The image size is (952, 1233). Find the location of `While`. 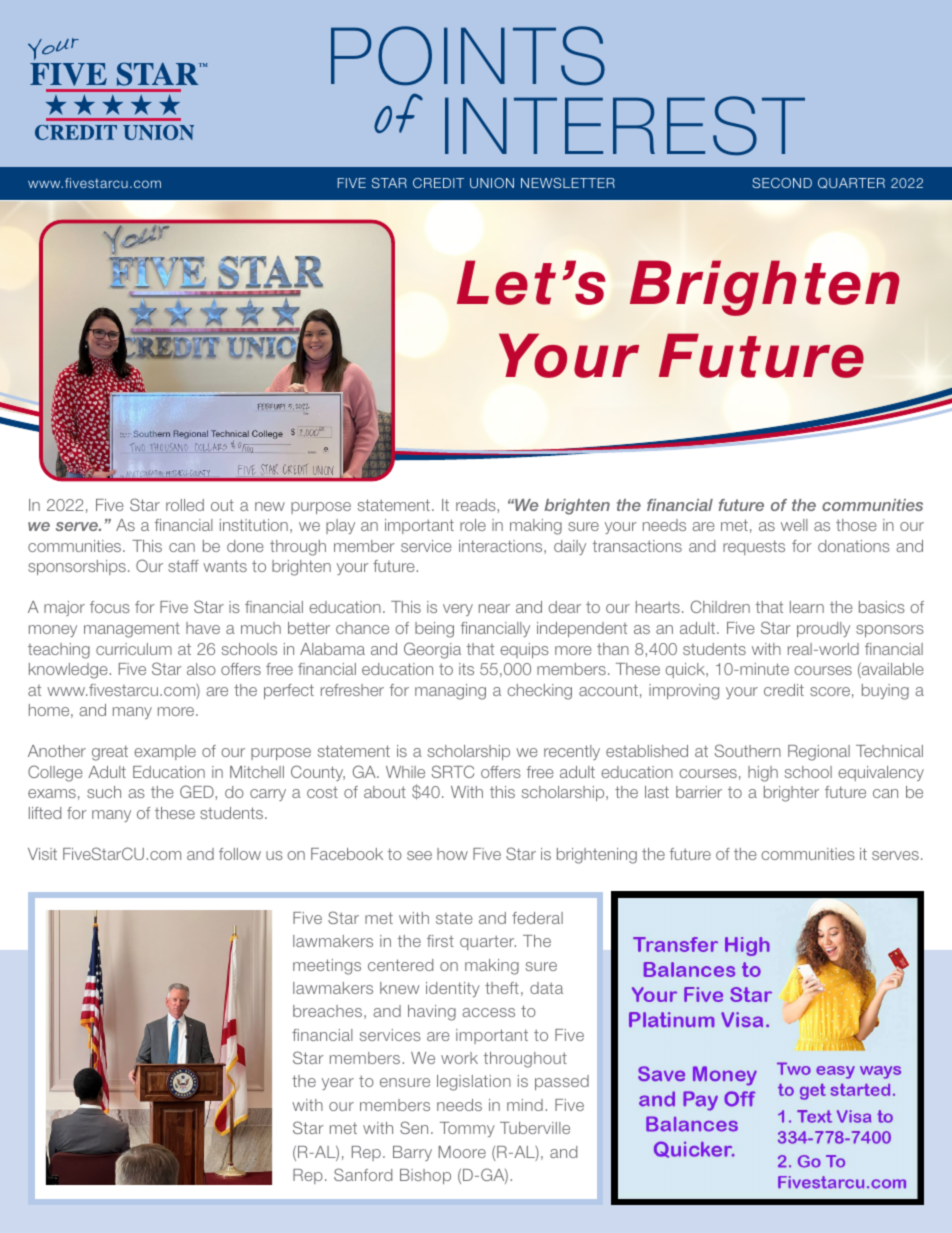

While is located at coordinates (405, 772).
